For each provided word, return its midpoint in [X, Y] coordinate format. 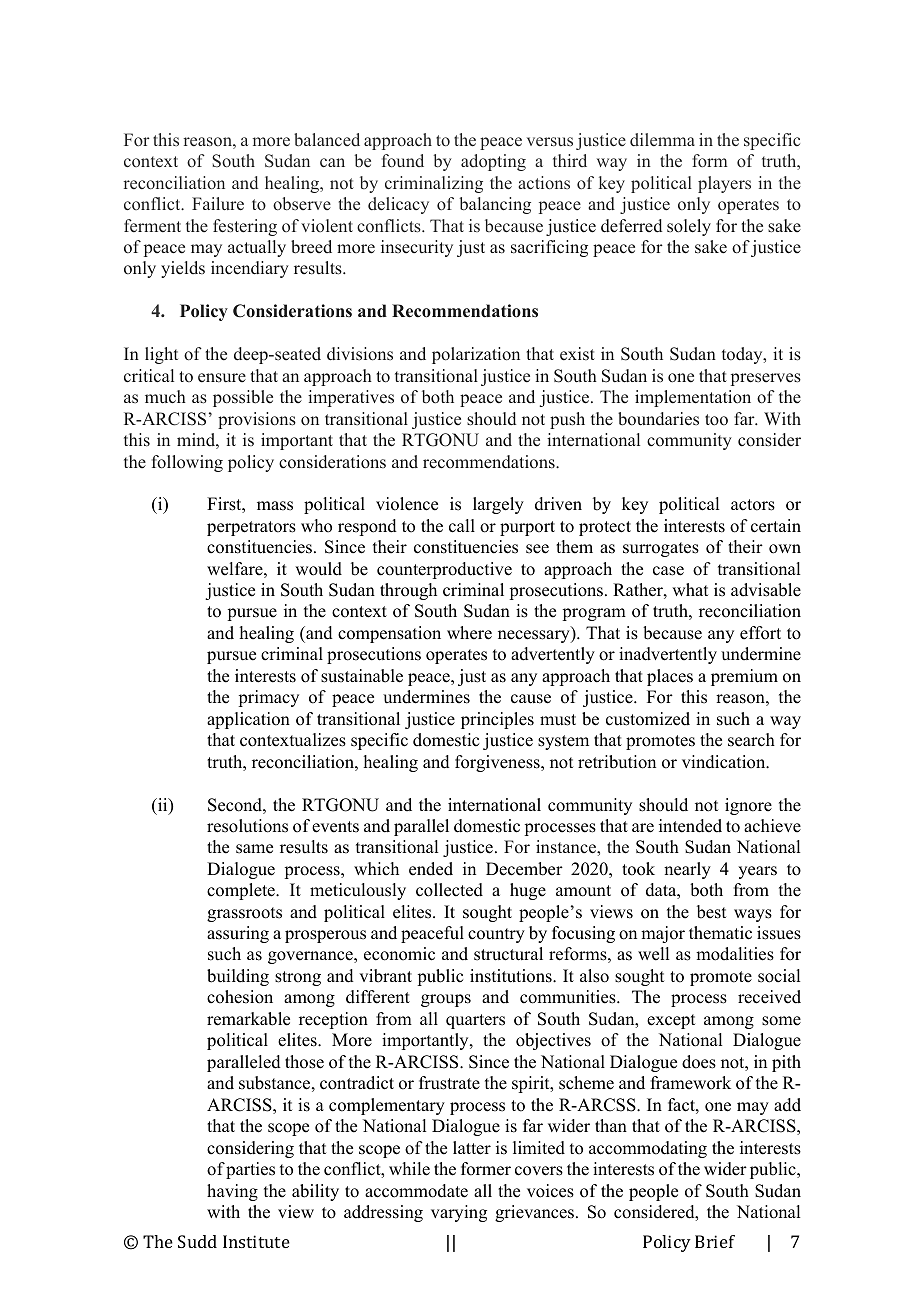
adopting [493, 162]
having [232, 1192]
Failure [218, 204]
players [724, 184]
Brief [715, 1241]
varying [459, 1213]
